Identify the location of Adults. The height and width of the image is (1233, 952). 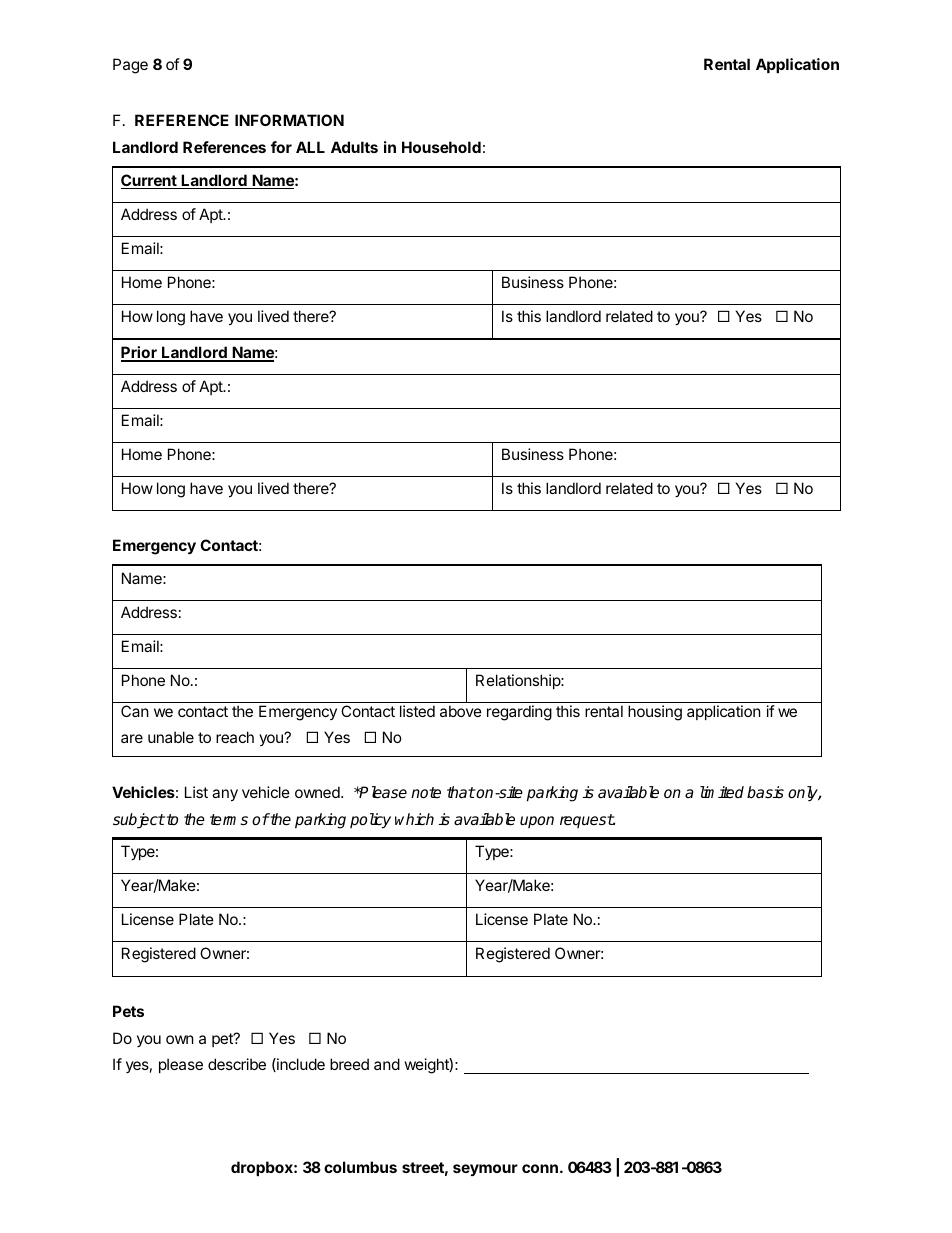
(354, 147).
